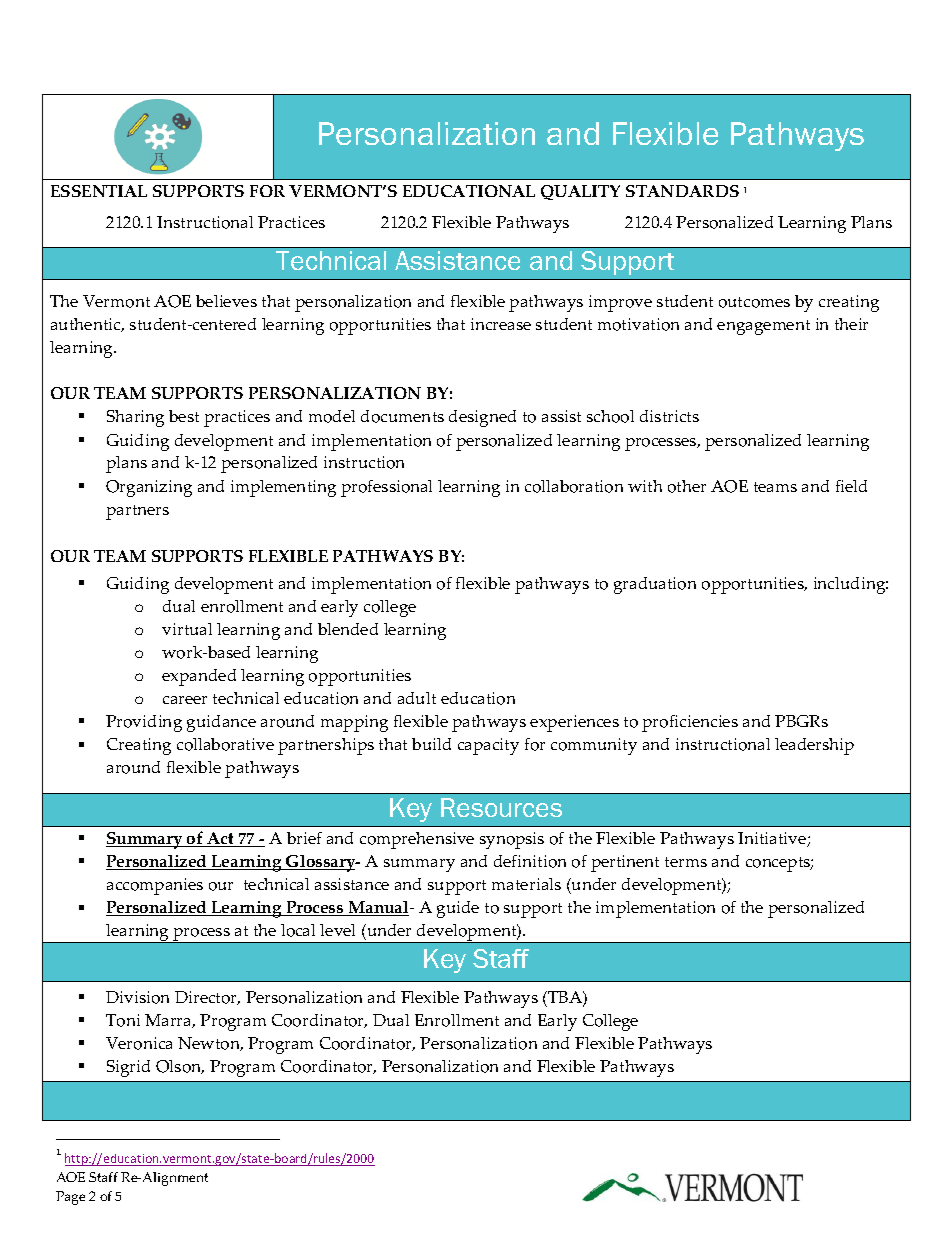 Image resolution: width=952 pixels, height=1233 pixels. I want to click on STANDARDS, so click(682, 191).
